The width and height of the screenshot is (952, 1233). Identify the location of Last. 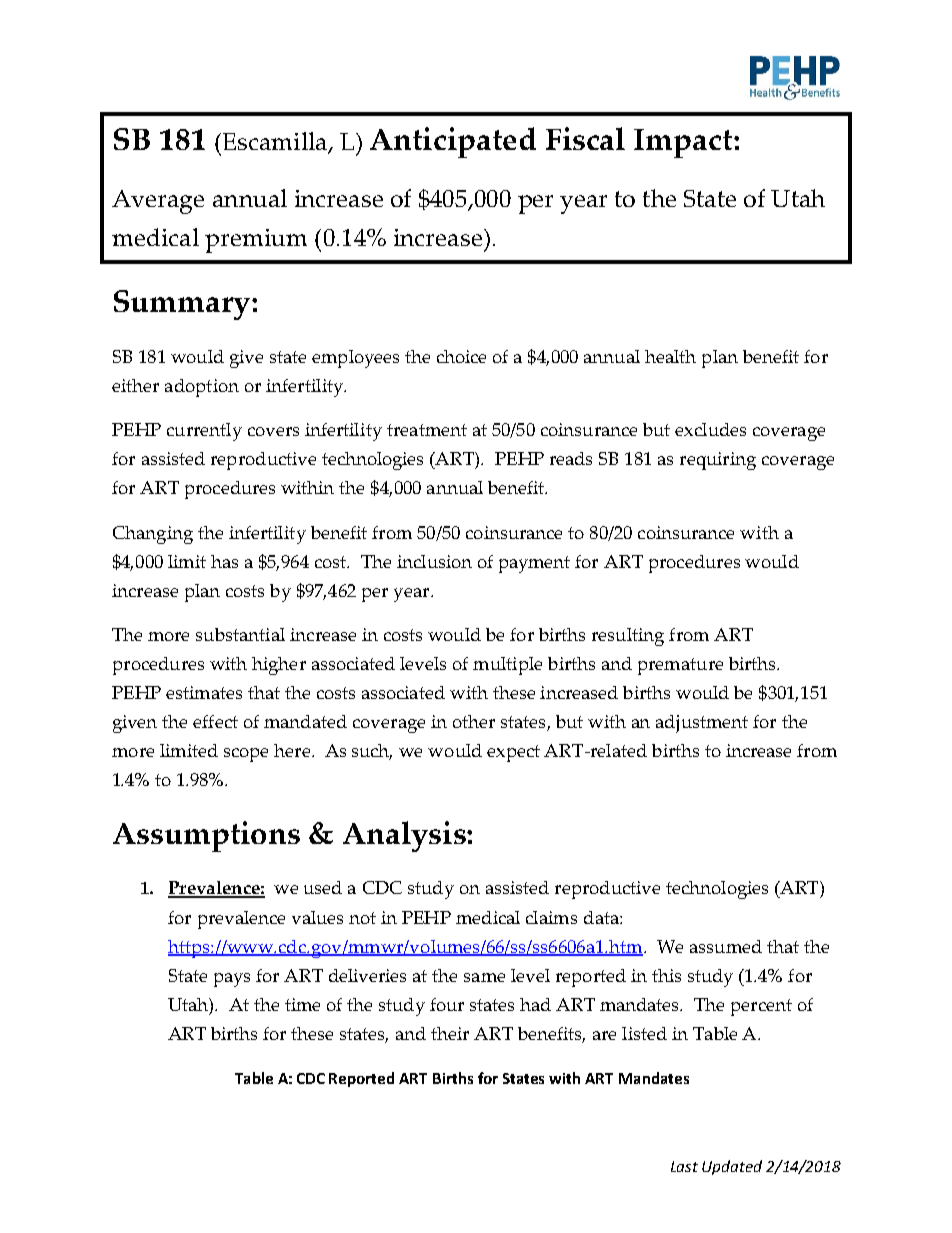
(684, 1166).
